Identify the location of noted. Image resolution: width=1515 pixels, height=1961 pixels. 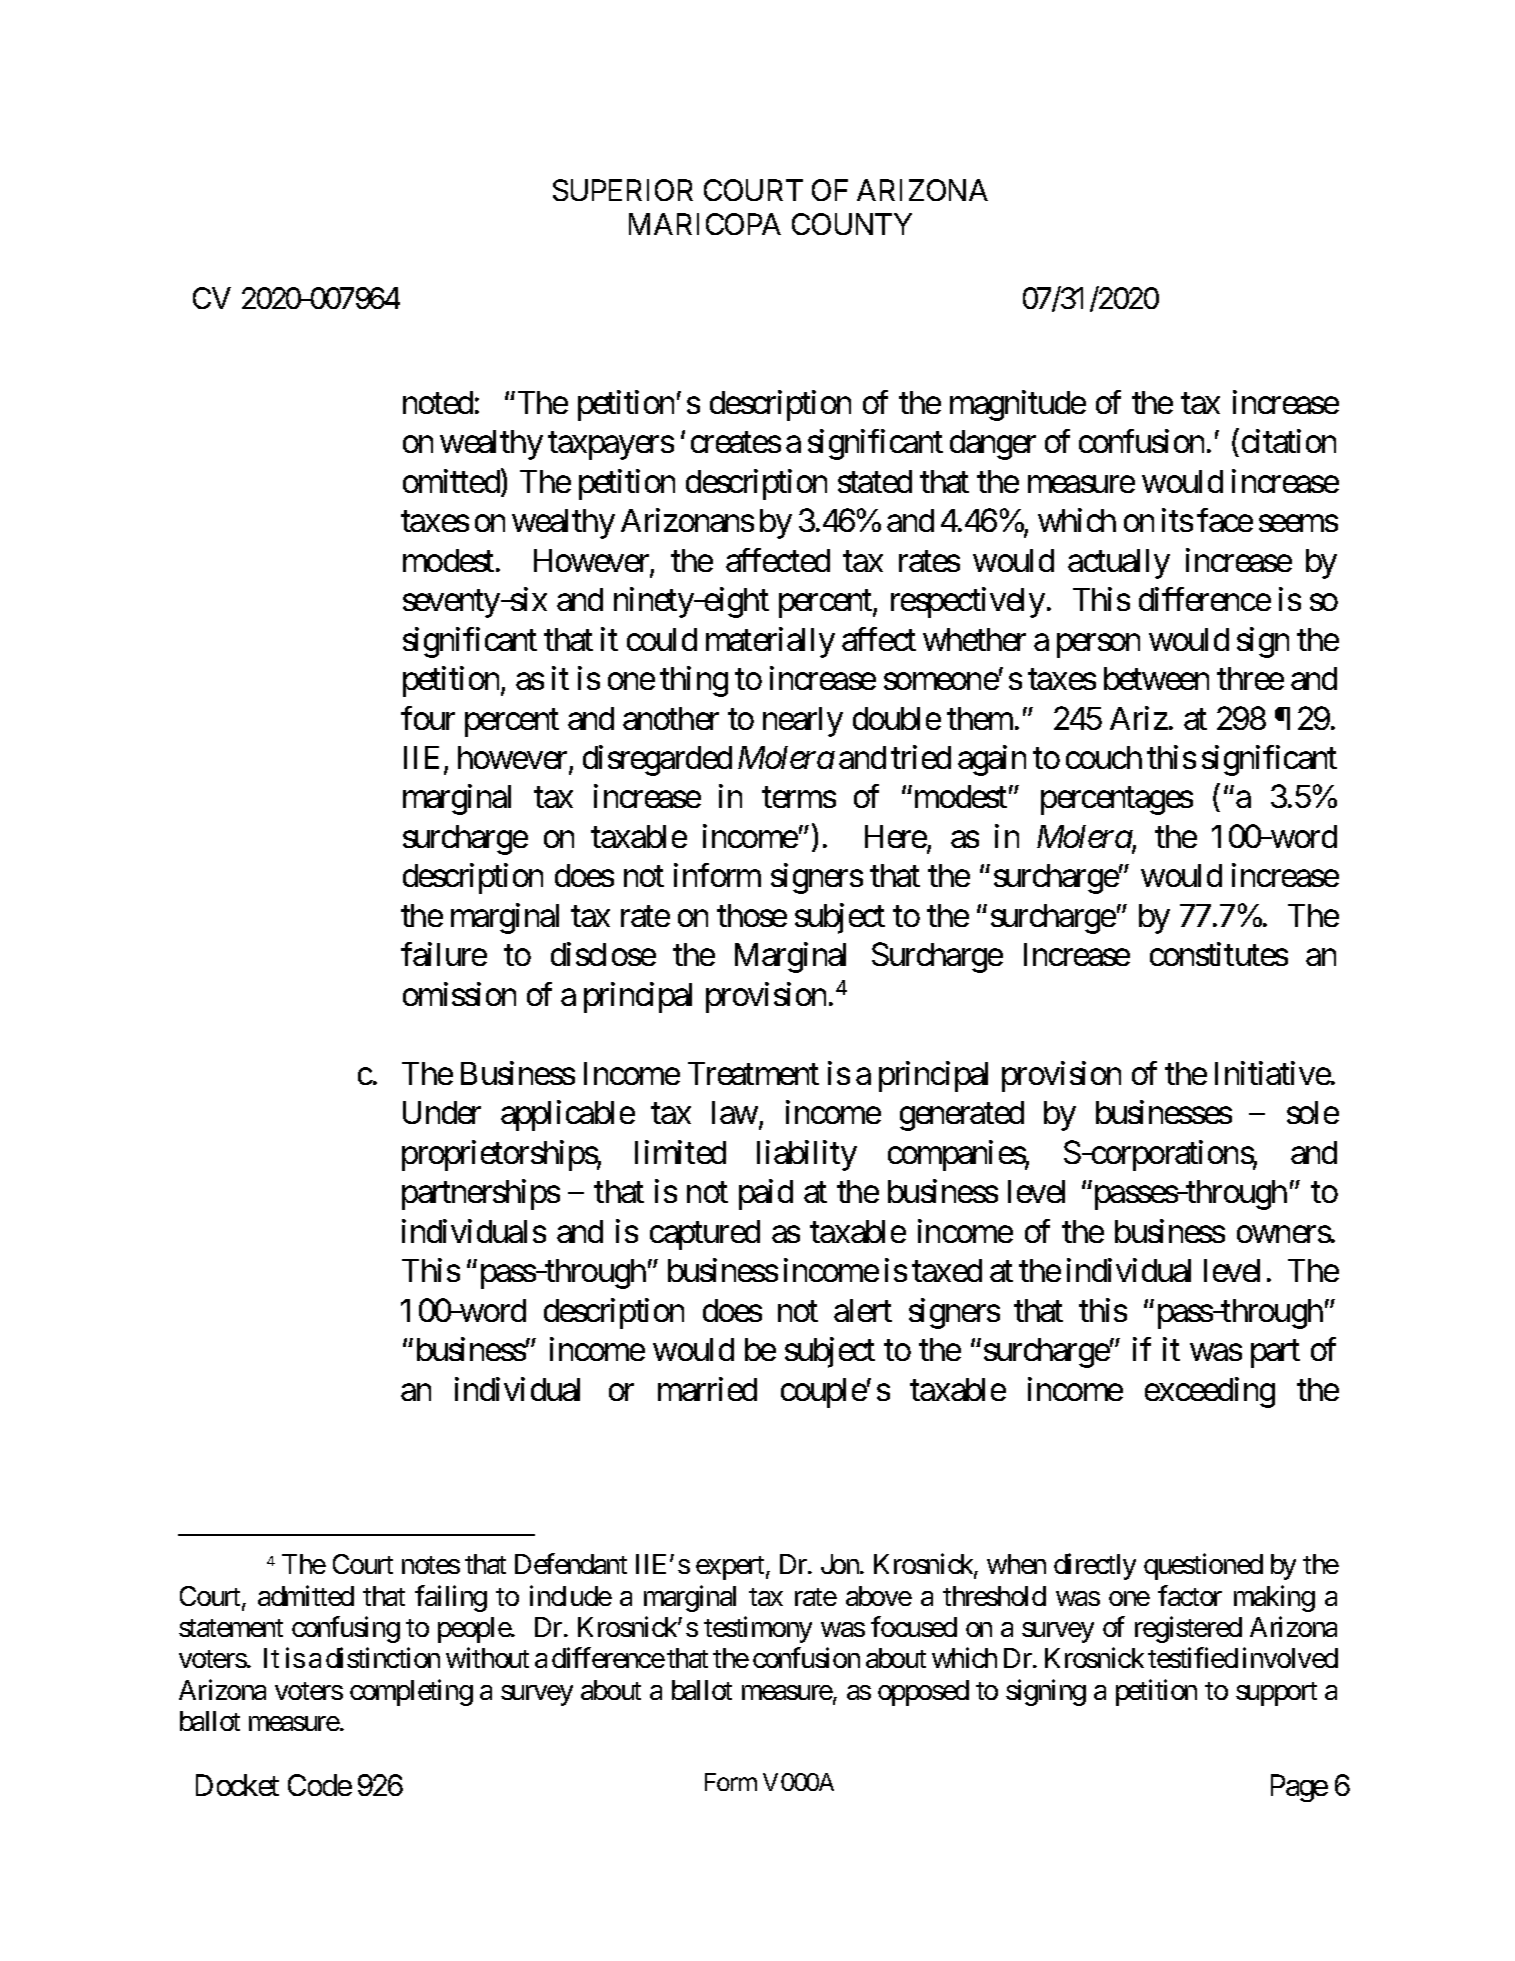
(438, 402).
